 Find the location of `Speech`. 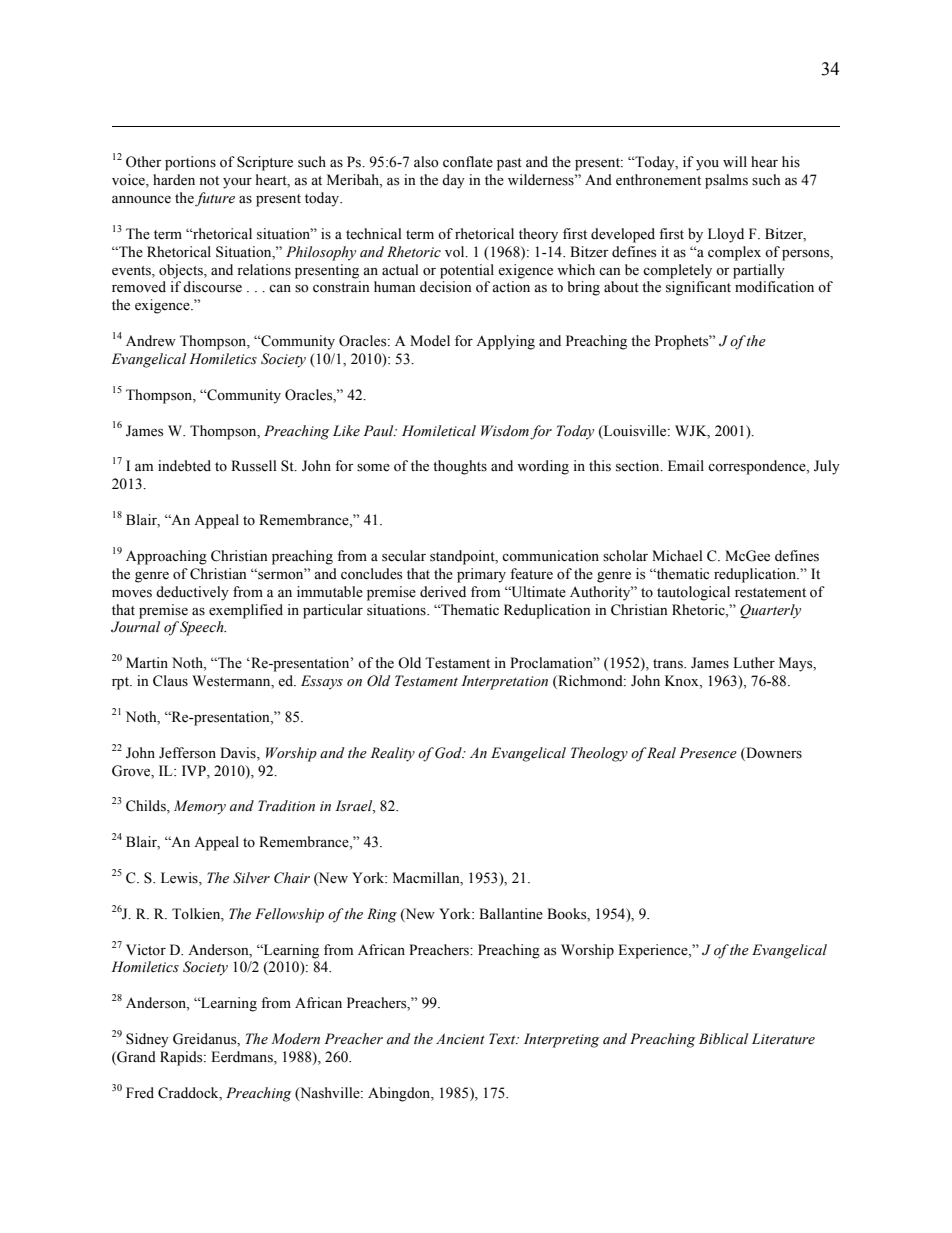

Speech is located at coordinates (203, 628).
